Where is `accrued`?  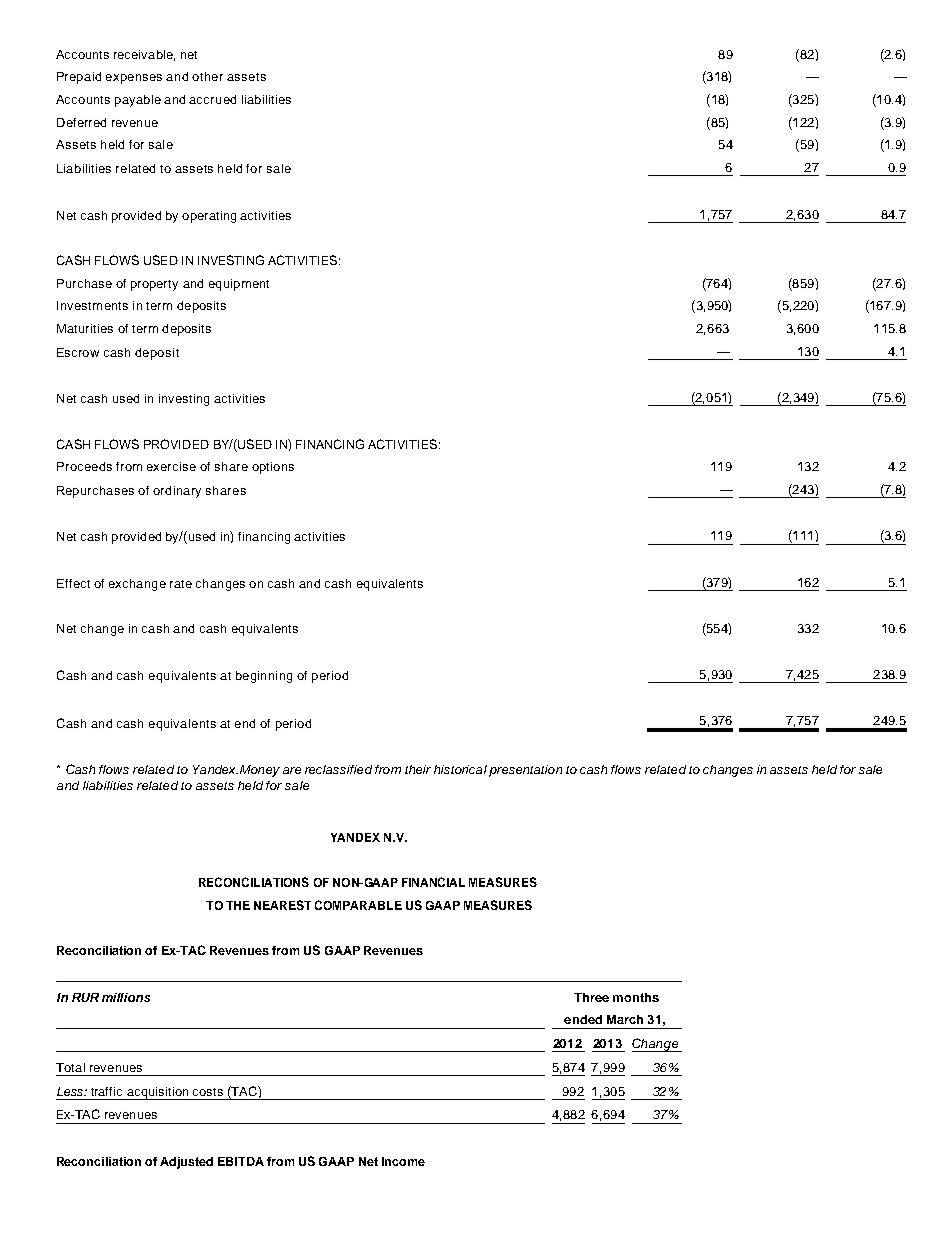
accrued is located at coordinates (212, 99).
